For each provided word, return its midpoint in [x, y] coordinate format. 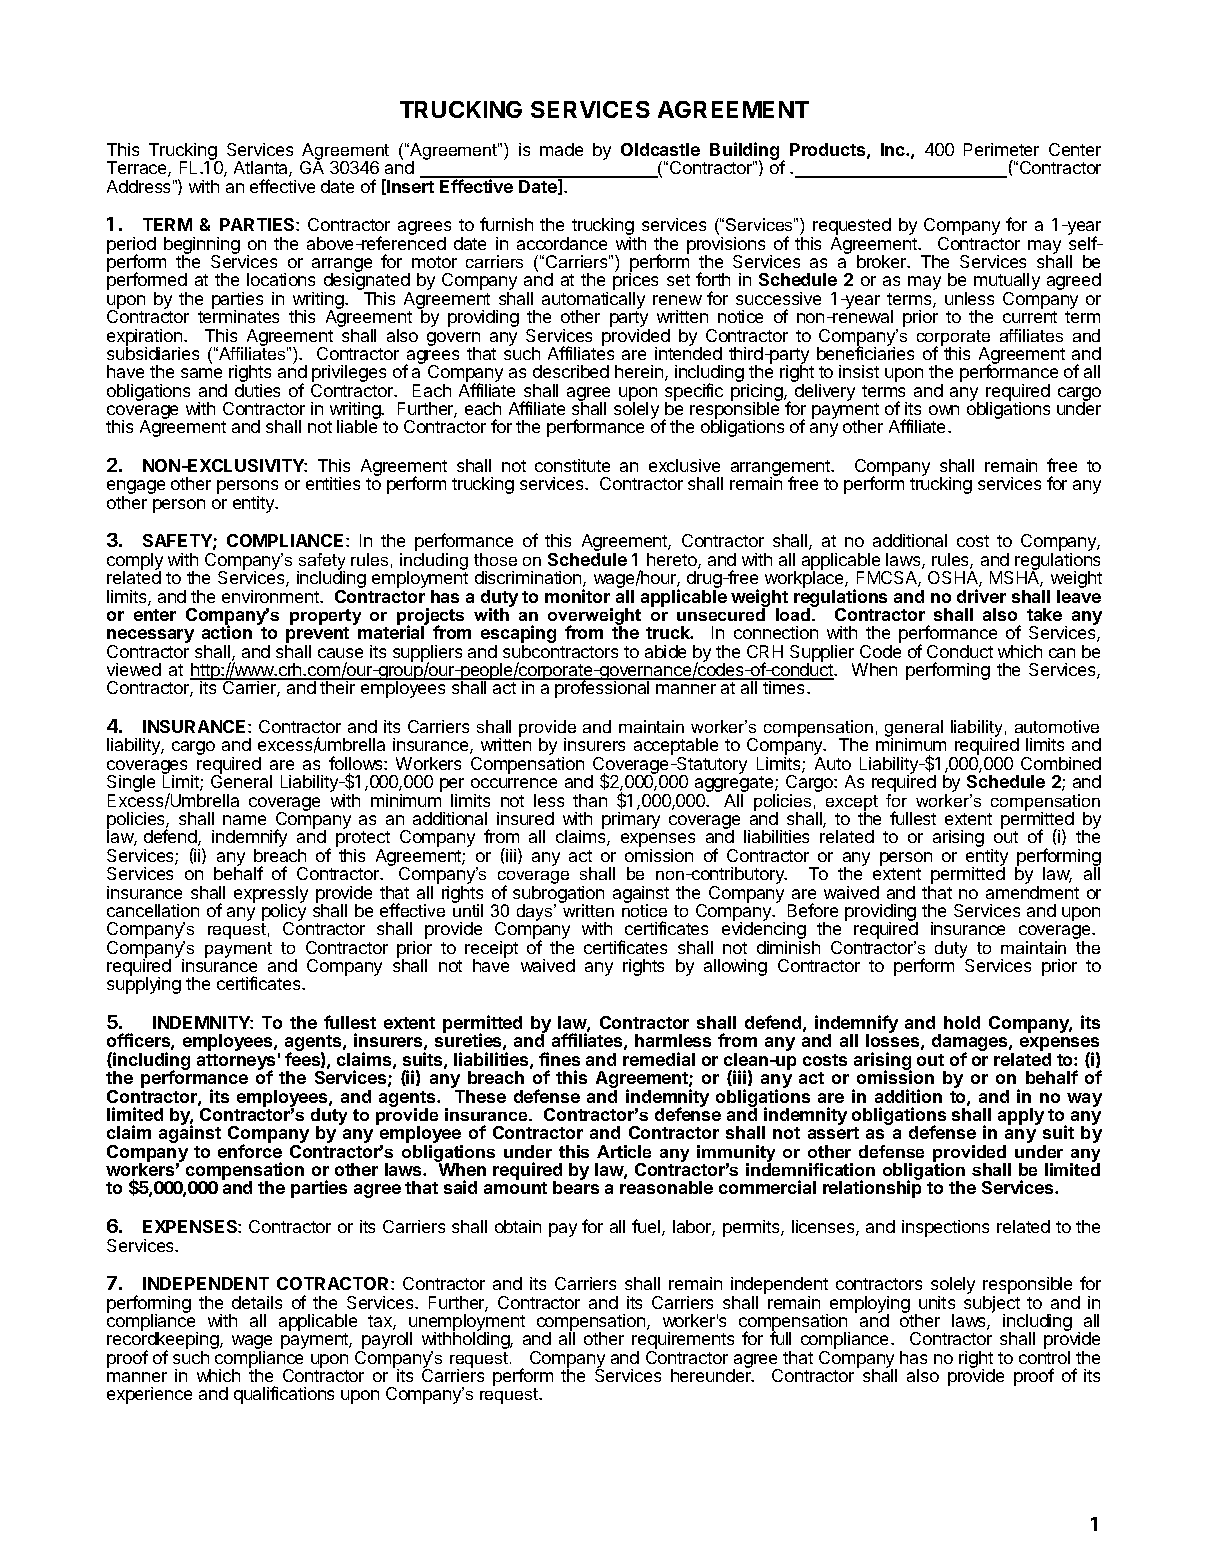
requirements [683, 1342]
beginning [202, 246]
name [244, 820]
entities [333, 483]
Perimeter [1001, 149]
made [561, 149]
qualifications [284, 1395]
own [944, 410]
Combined [1061, 763]
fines [559, 1059]
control [1044, 1357]
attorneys [236, 1063]
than [590, 800]
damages [971, 1044]
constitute [572, 465]
